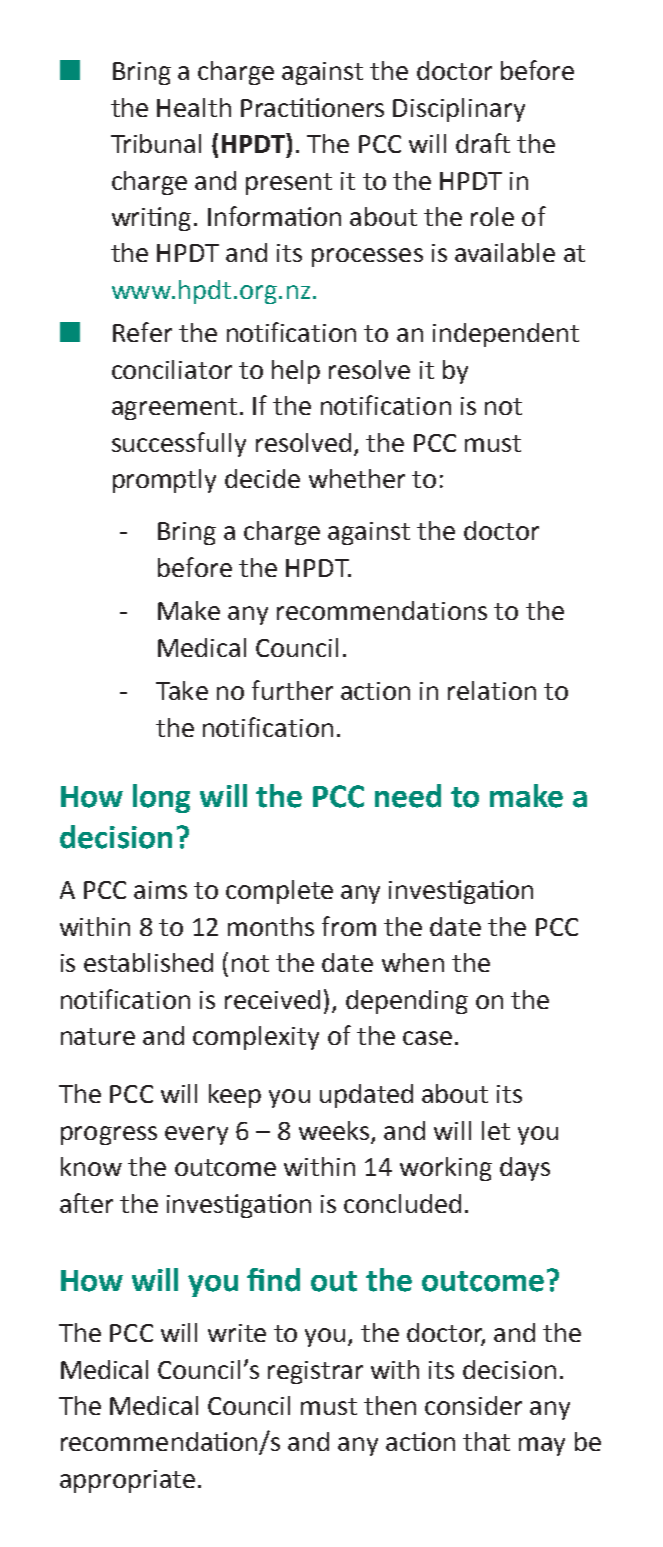 The width and height of the screenshot is (663, 1547). Describe the element at coordinates (492, 690) in the screenshot. I see `relation` at that location.
